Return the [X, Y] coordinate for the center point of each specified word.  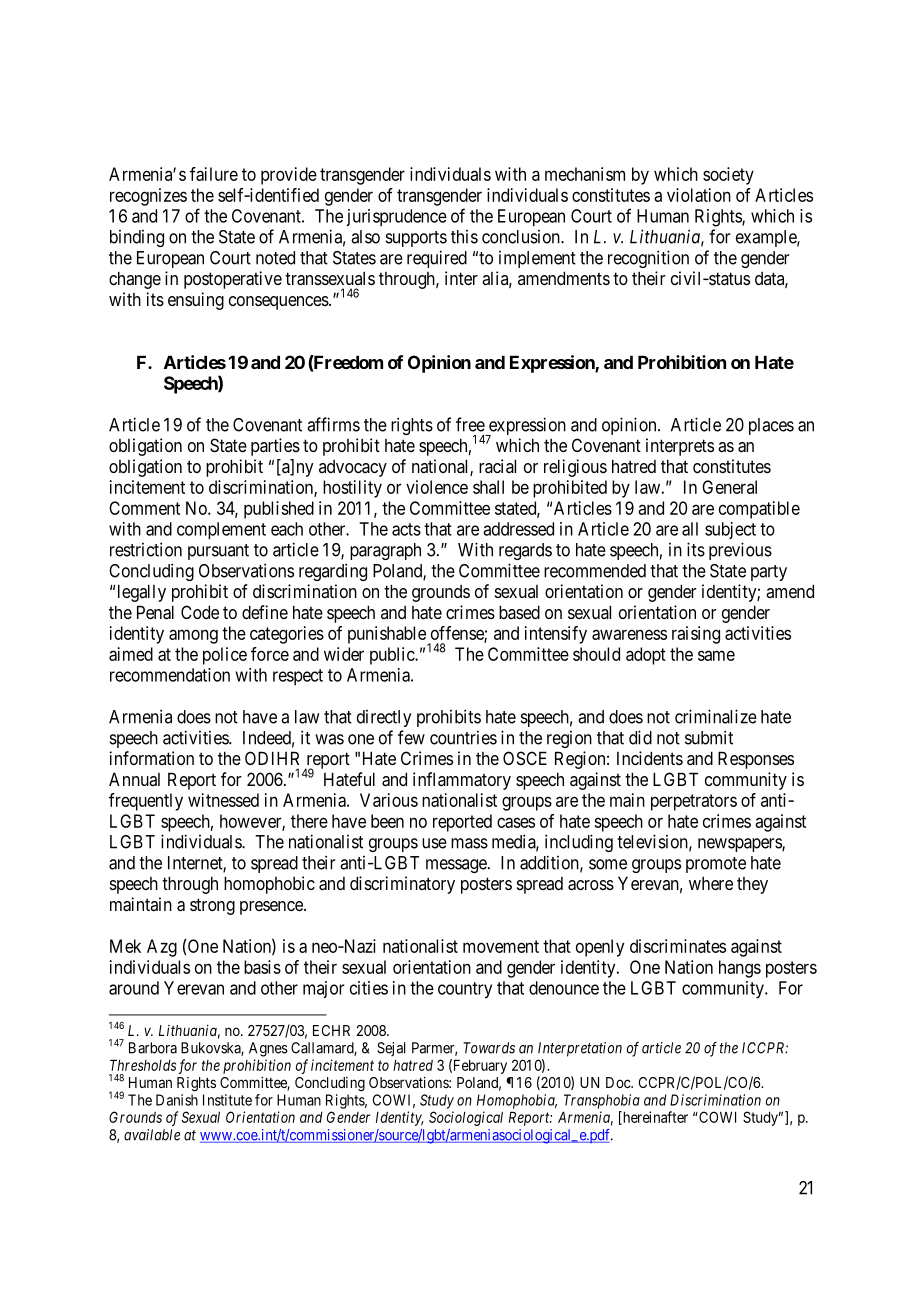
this [464, 237]
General [729, 487]
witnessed [223, 800]
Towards [489, 1048]
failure [214, 174]
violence [437, 487]
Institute [227, 1100]
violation [699, 195]
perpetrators [694, 802]
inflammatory [462, 781]
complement [221, 531]
